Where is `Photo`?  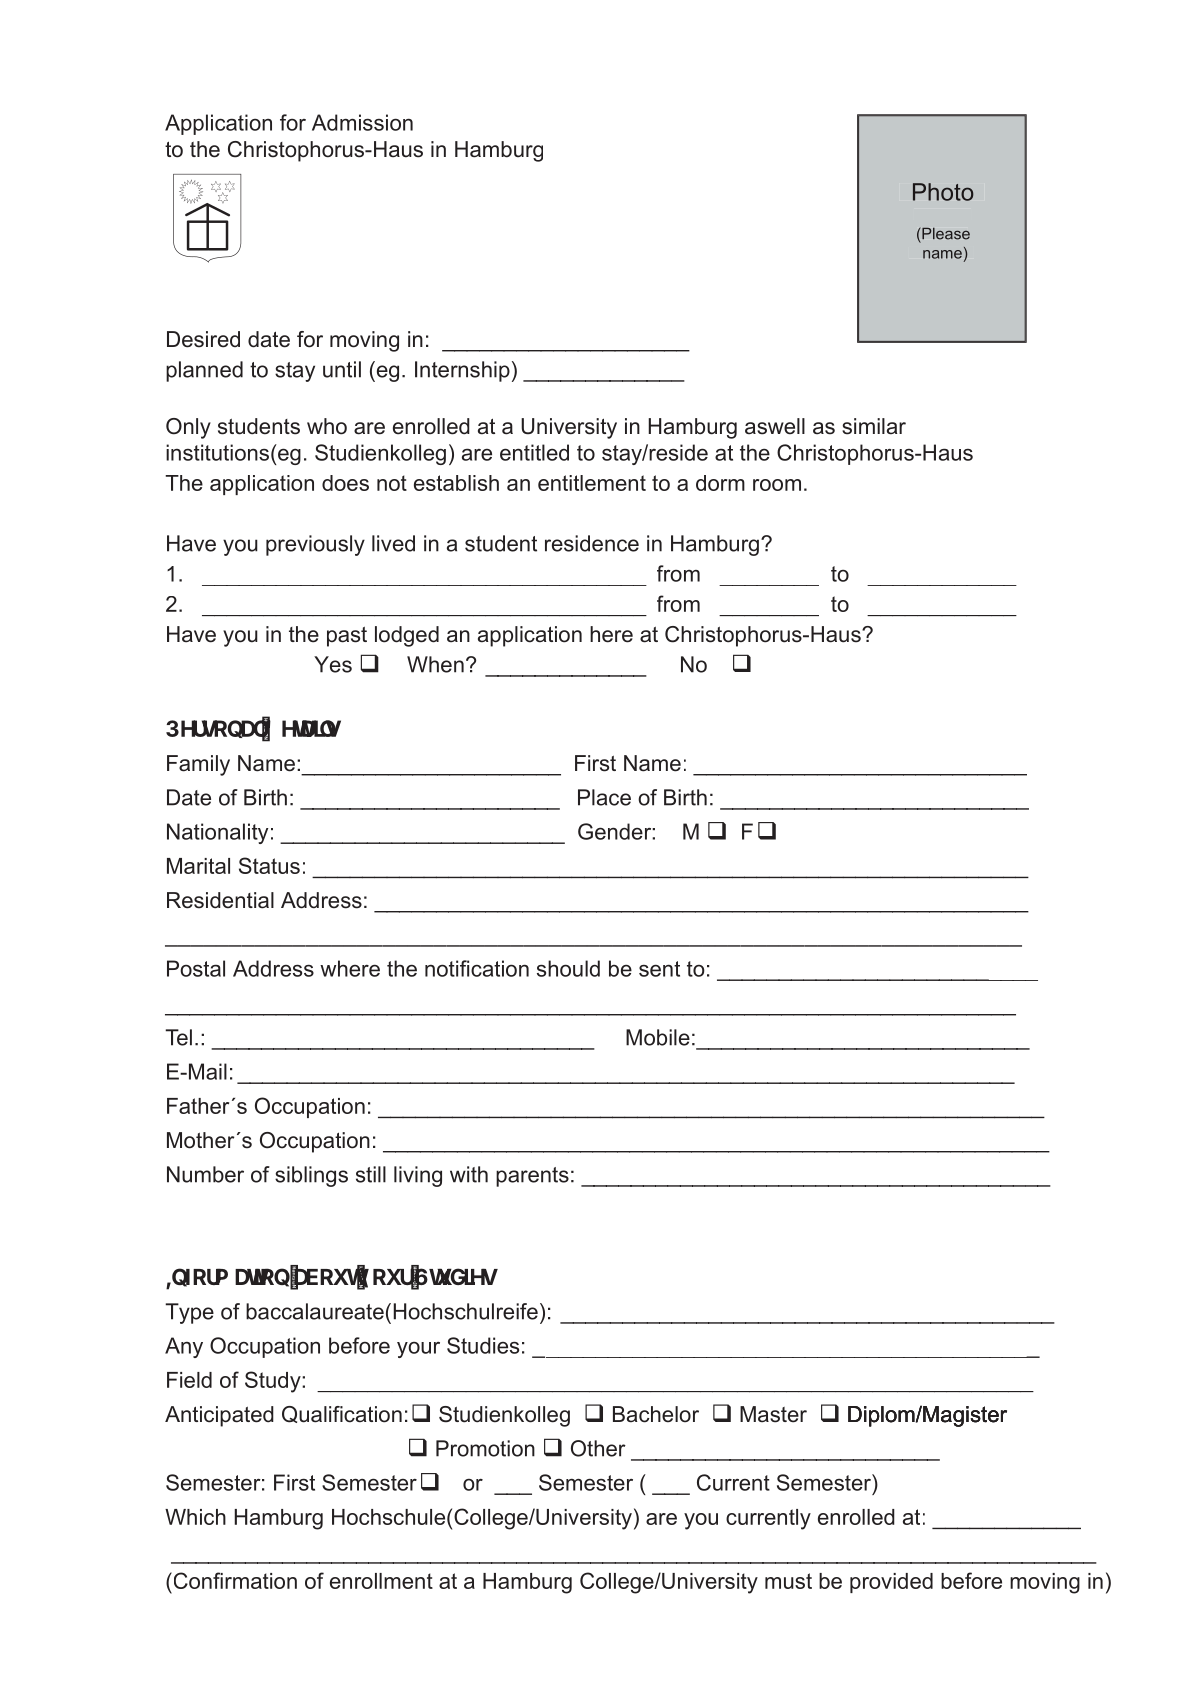
Photo is located at coordinates (943, 192).
